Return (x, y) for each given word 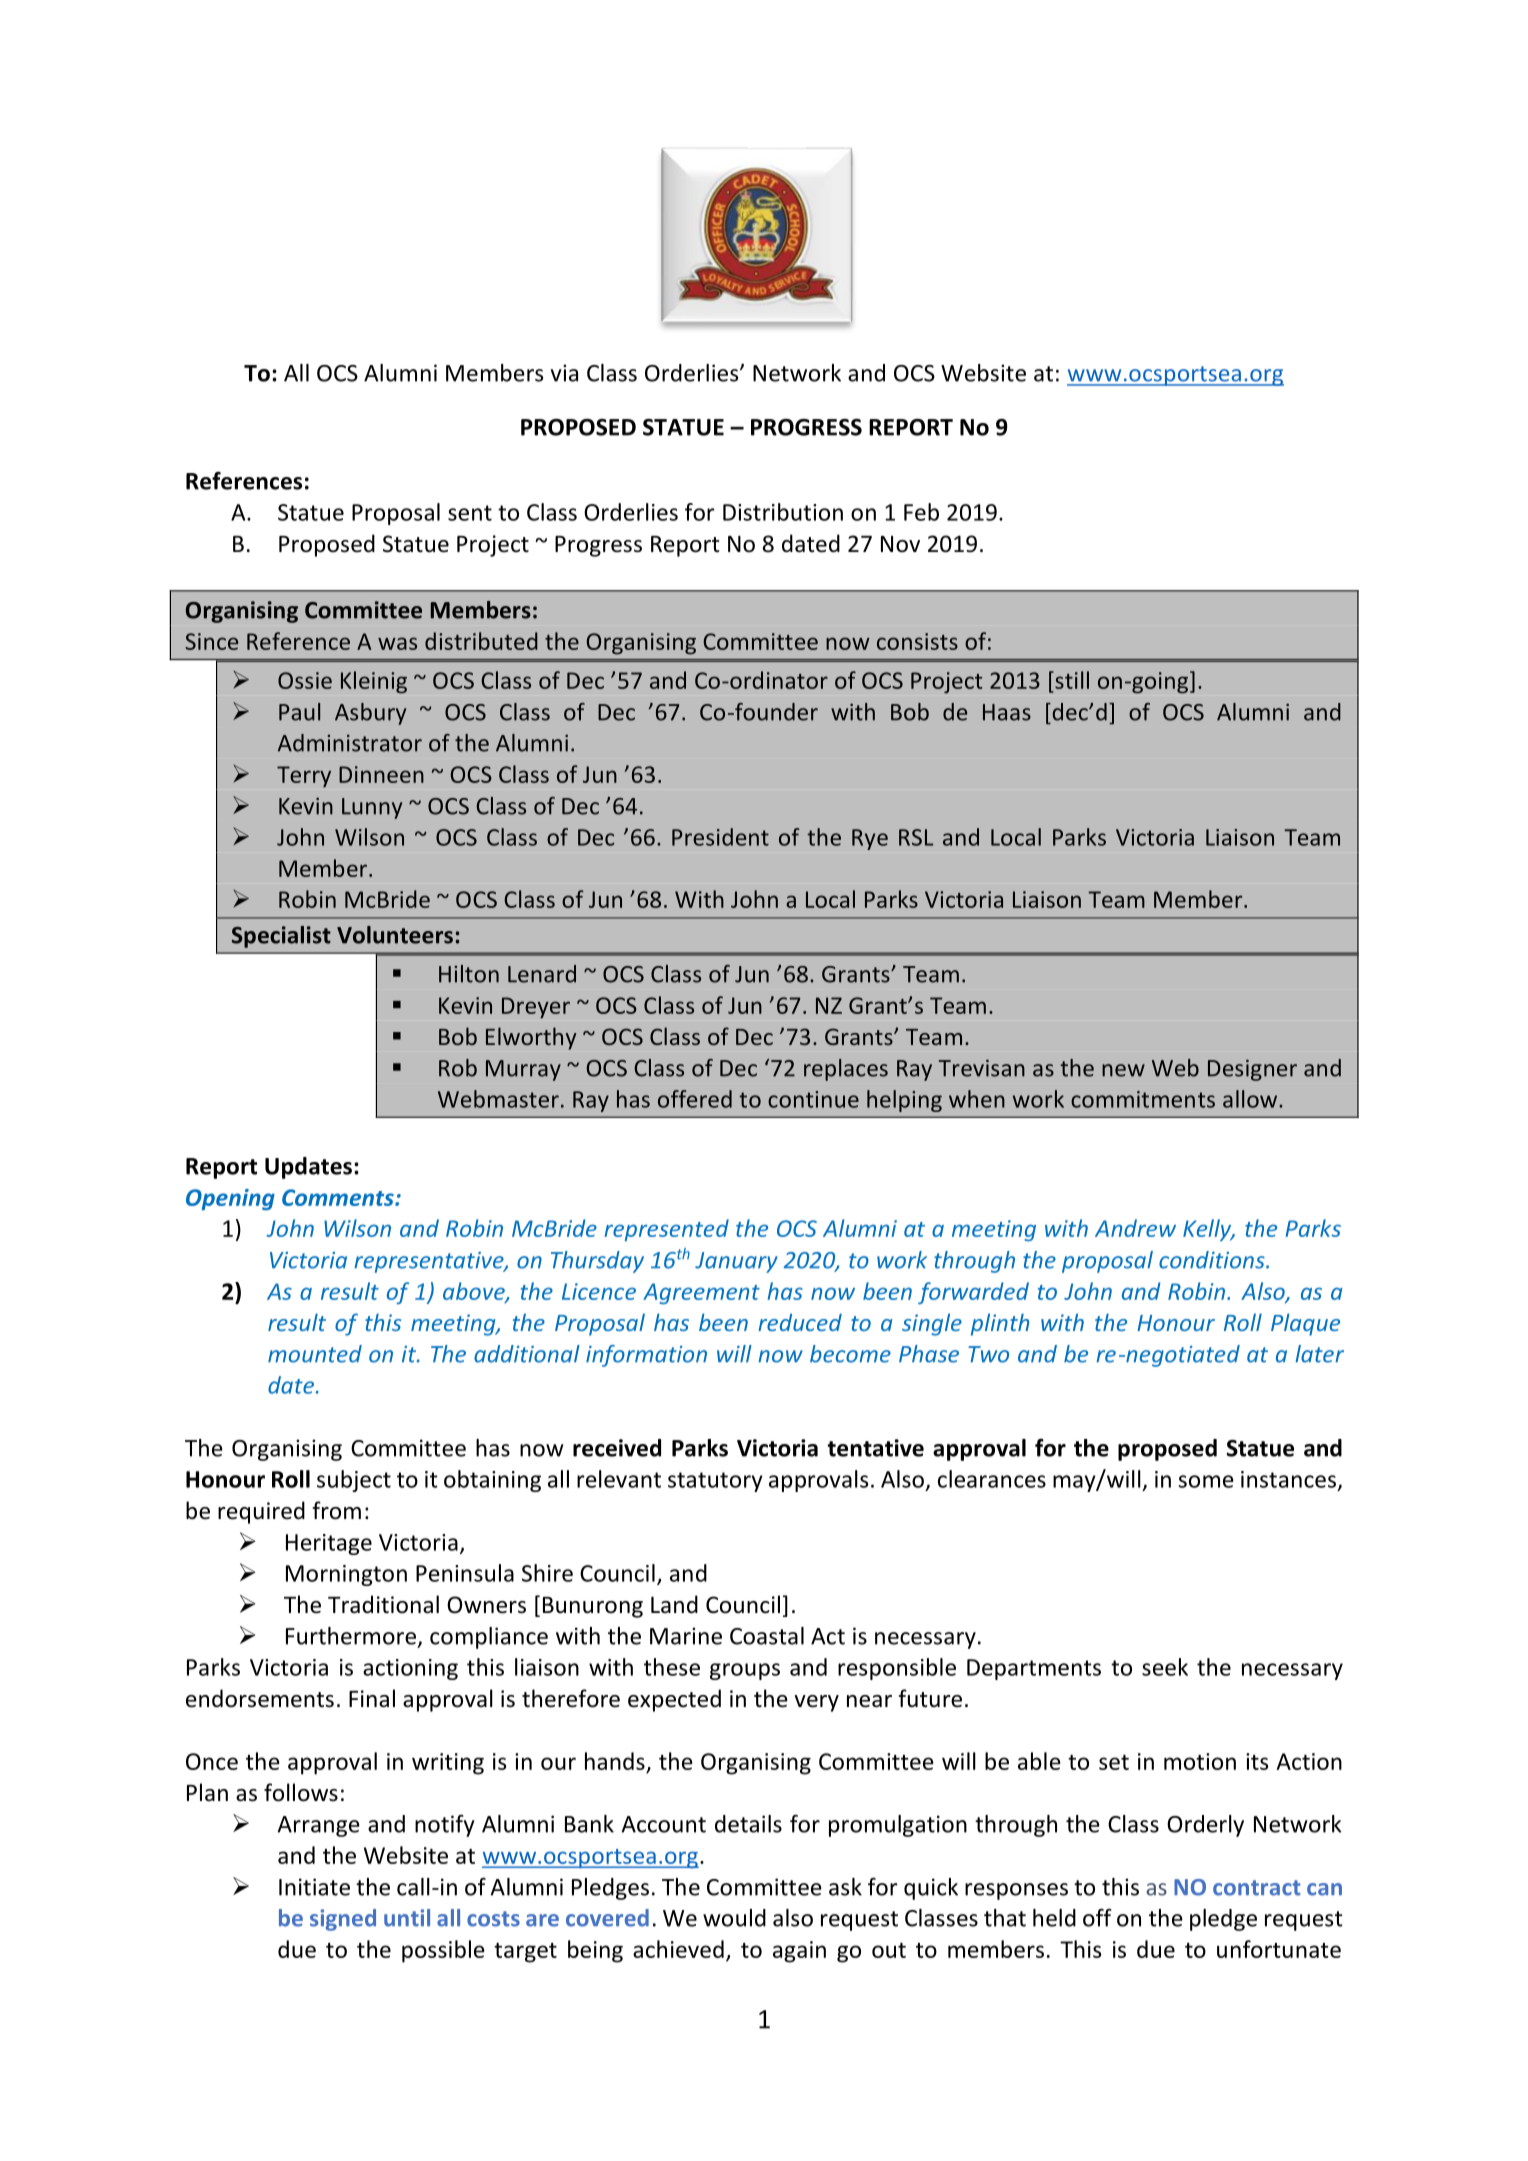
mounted (315, 1354)
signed (343, 1920)
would (734, 1918)
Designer (1252, 1070)
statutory (715, 1482)
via (564, 373)
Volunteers (395, 935)
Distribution (783, 512)
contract (1257, 1888)
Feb (921, 512)
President (720, 837)
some (1206, 1481)
